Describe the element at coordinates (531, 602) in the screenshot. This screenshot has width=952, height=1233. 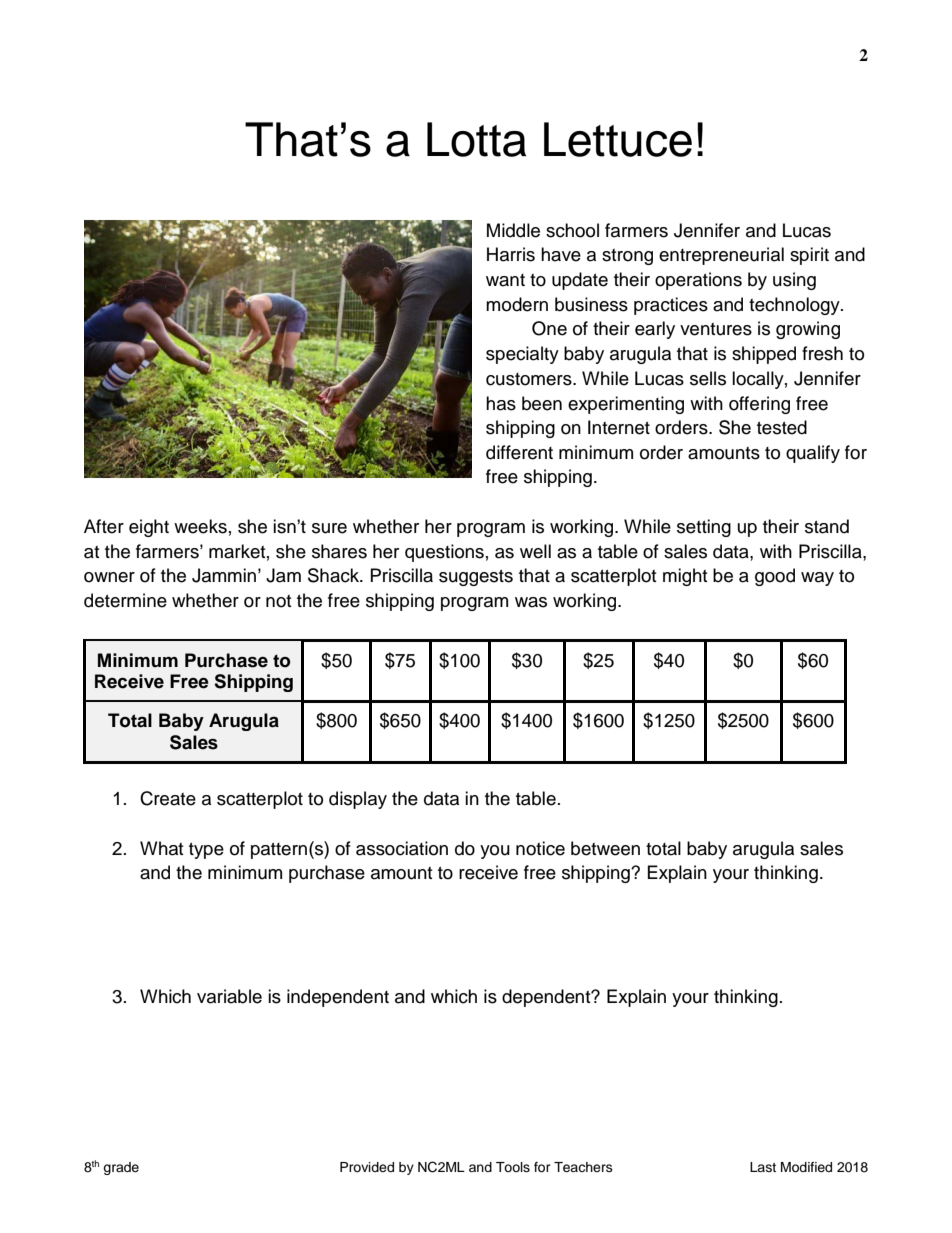
I see `was` at that location.
